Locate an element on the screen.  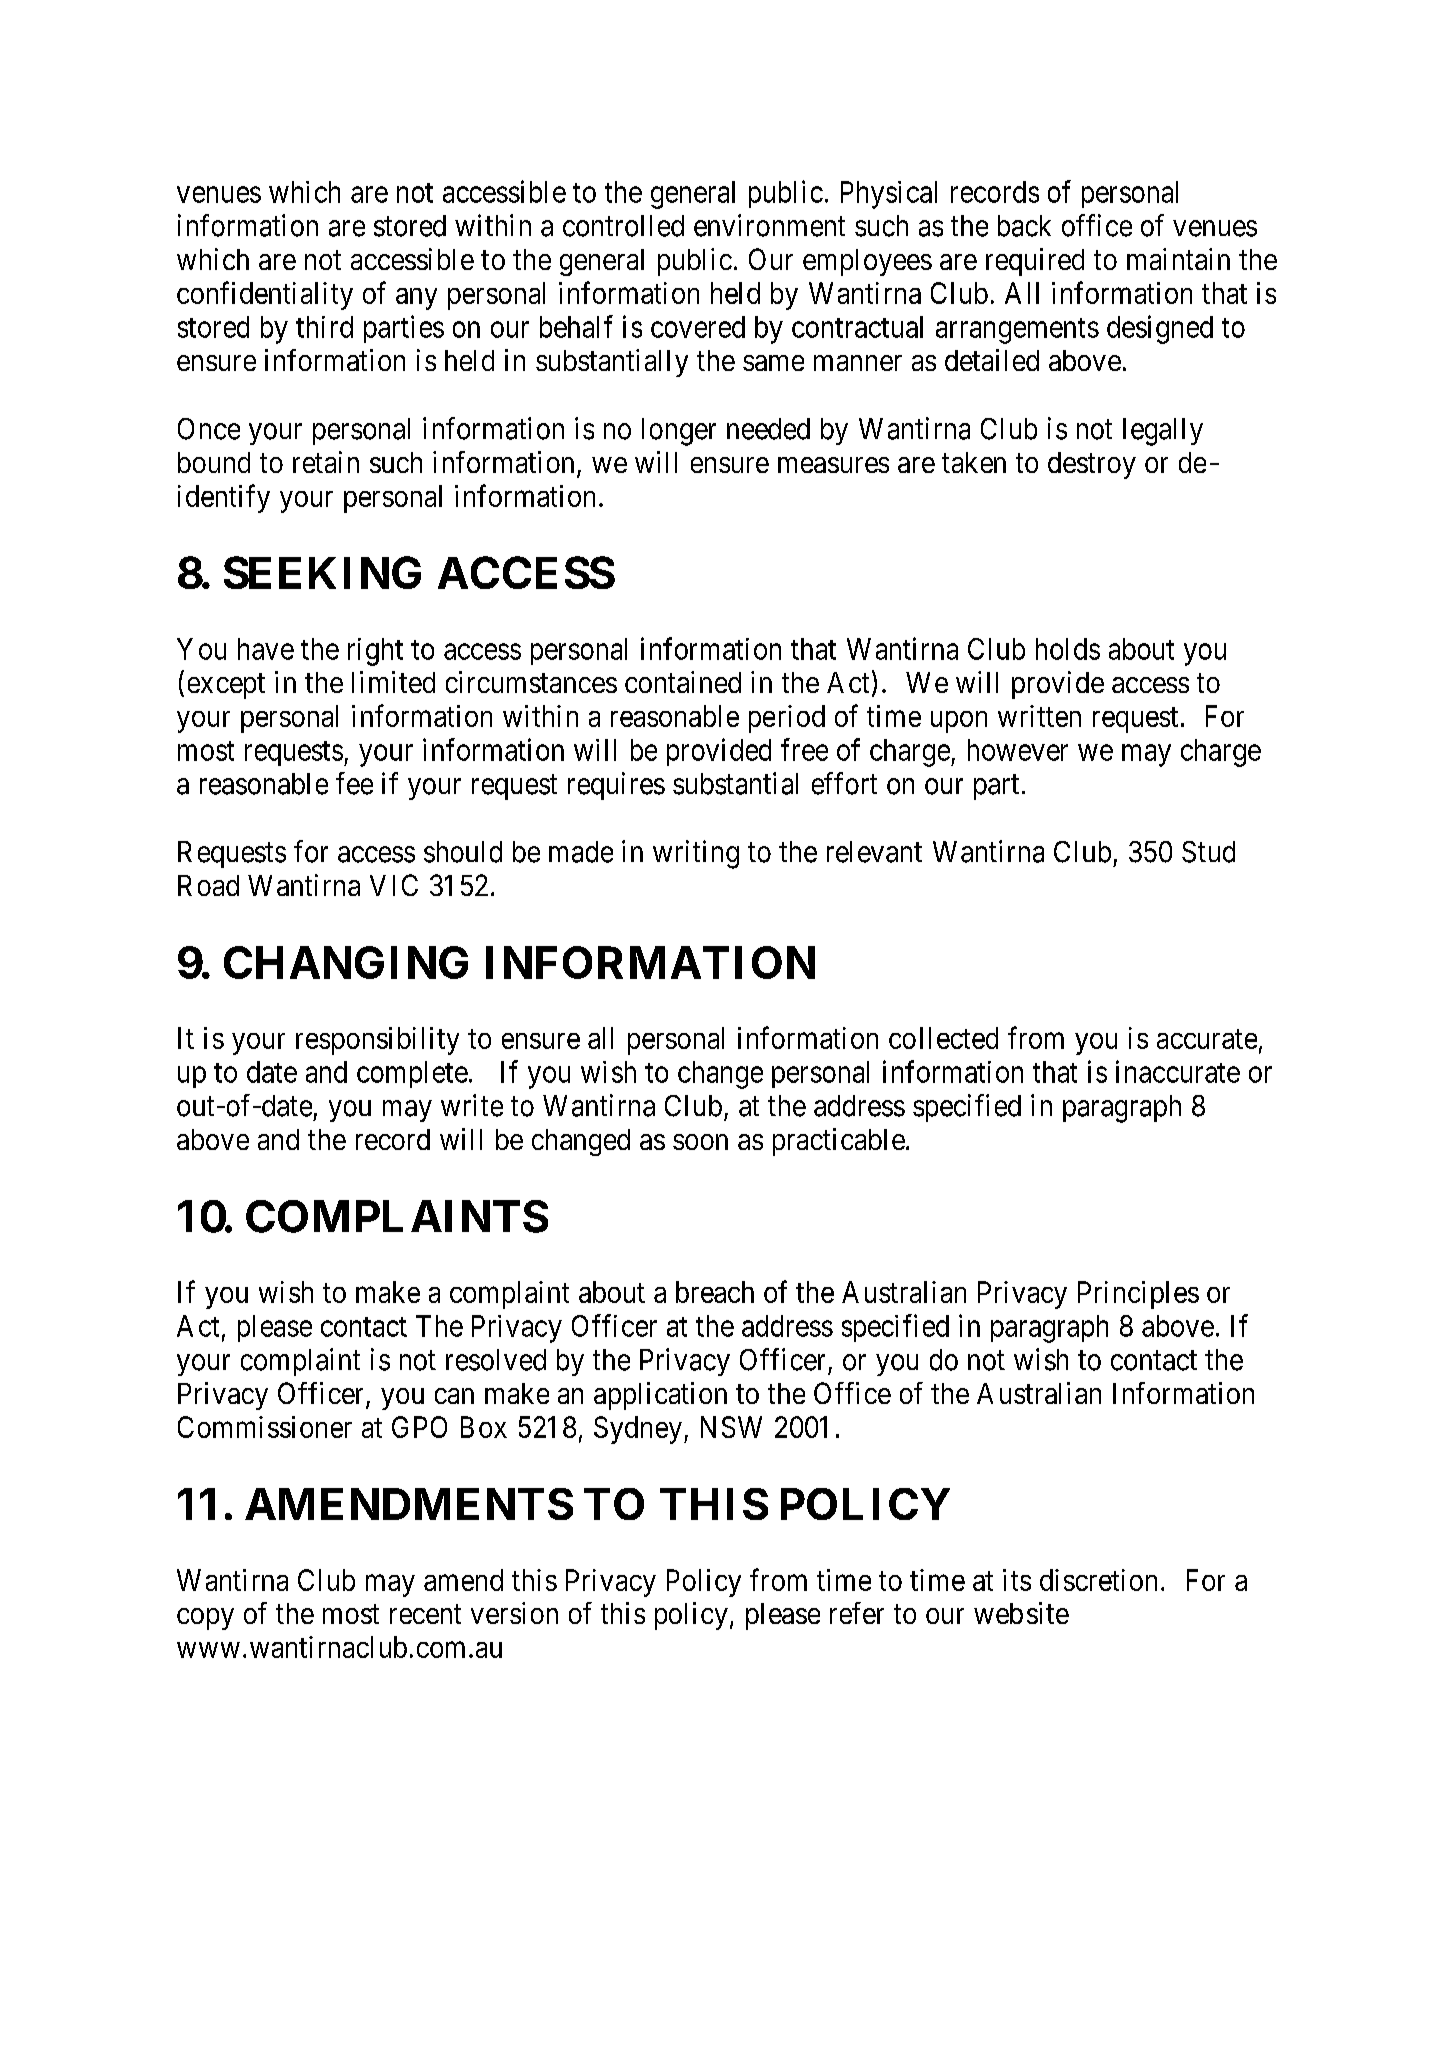
required is located at coordinates (1035, 262).
